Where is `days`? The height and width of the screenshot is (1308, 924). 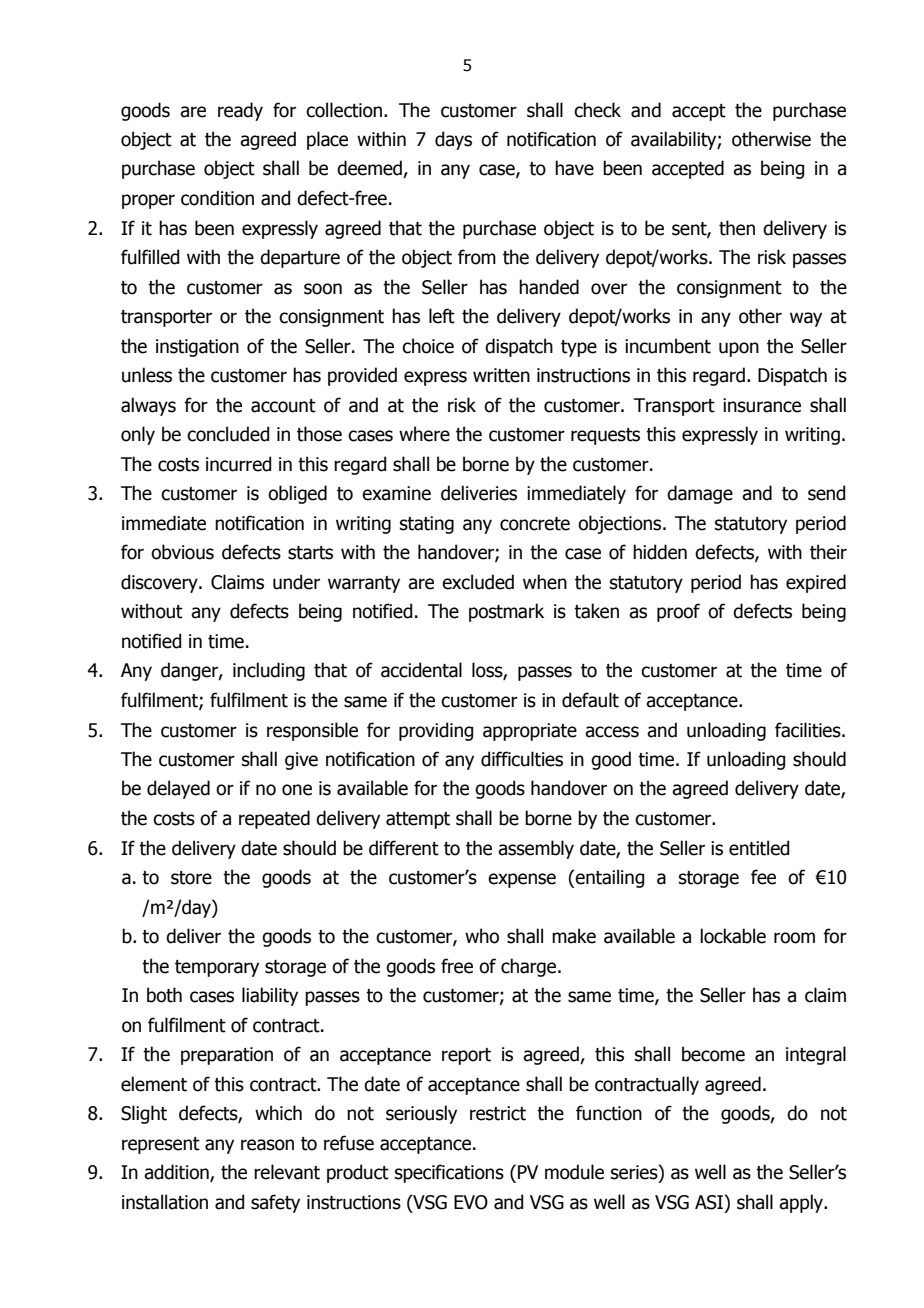
days is located at coordinates (453, 140).
